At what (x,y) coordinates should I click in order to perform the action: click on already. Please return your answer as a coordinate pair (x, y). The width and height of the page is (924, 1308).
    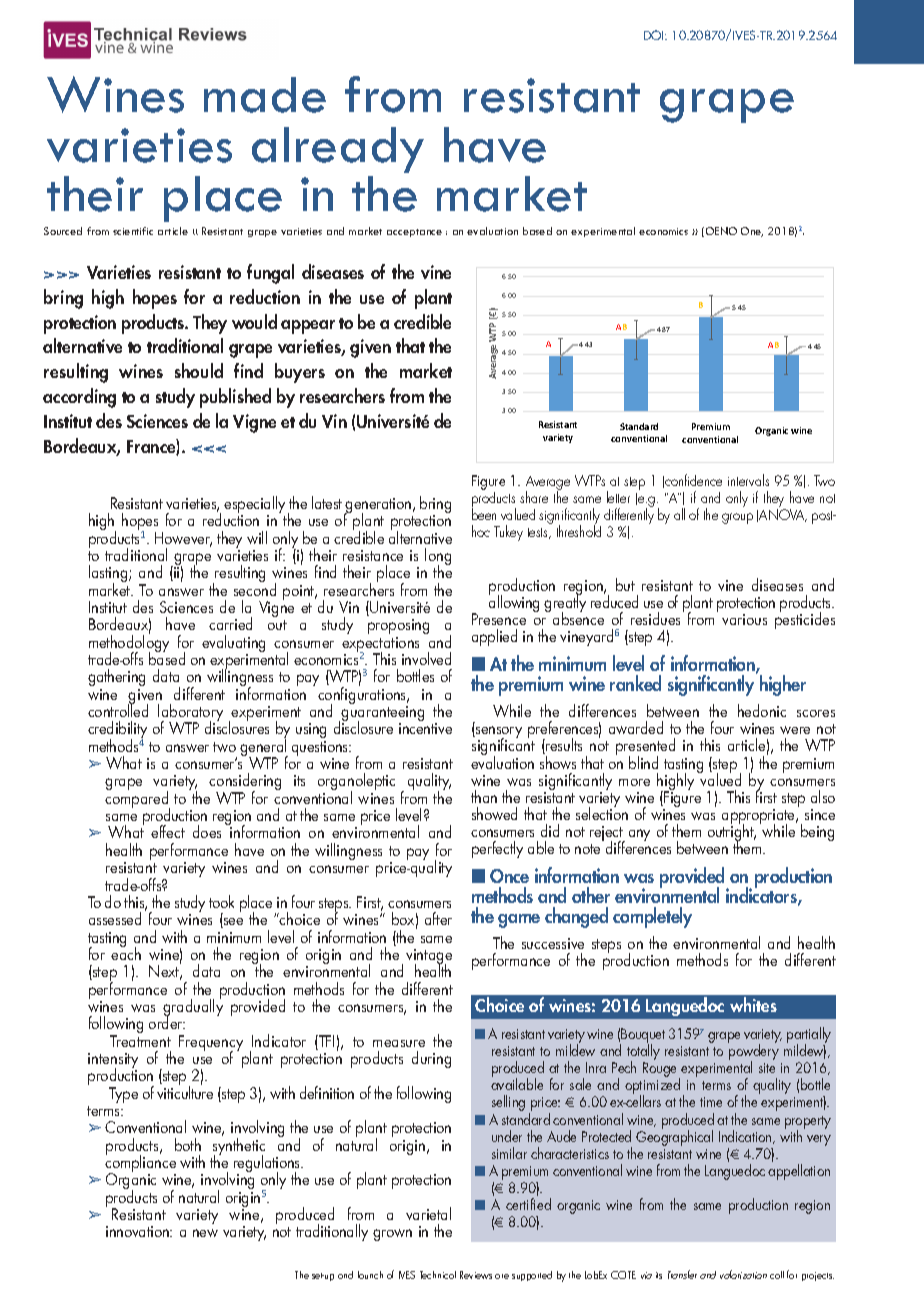
    Looking at the image, I should click on (338, 150).
